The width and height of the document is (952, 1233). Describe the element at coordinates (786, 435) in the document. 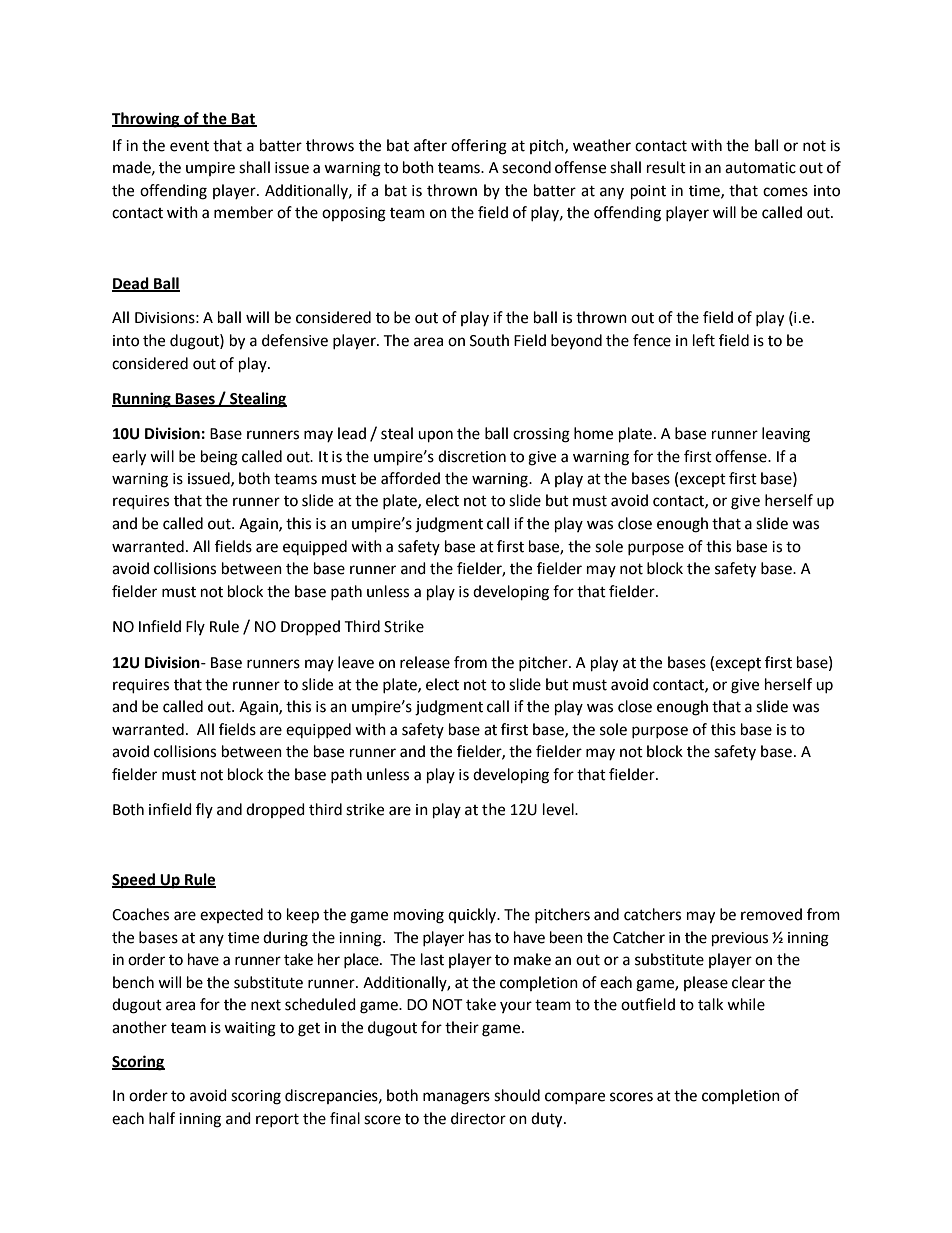

I see `leaving` at that location.
